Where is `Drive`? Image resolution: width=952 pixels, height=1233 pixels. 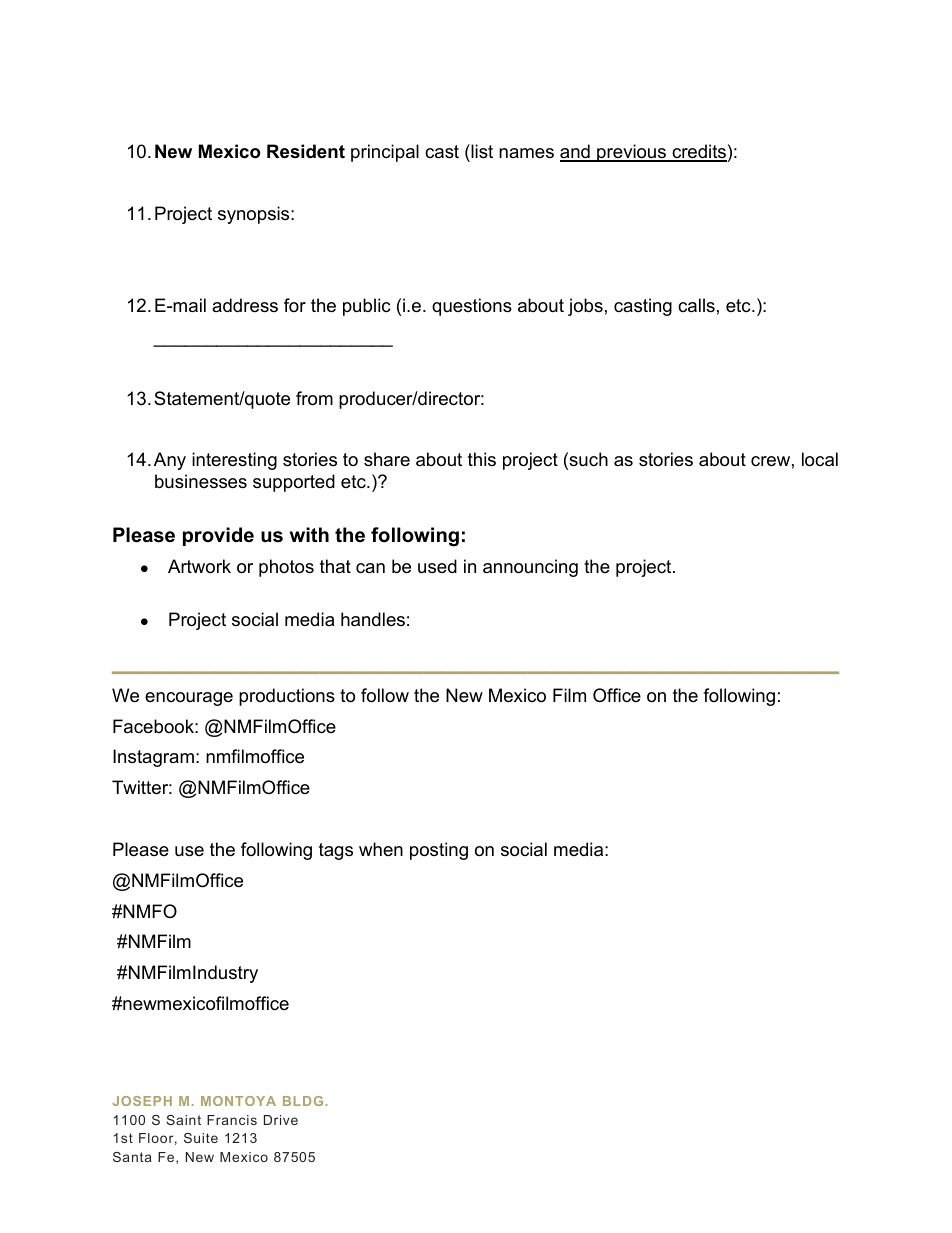
Drive is located at coordinates (281, 1120).
